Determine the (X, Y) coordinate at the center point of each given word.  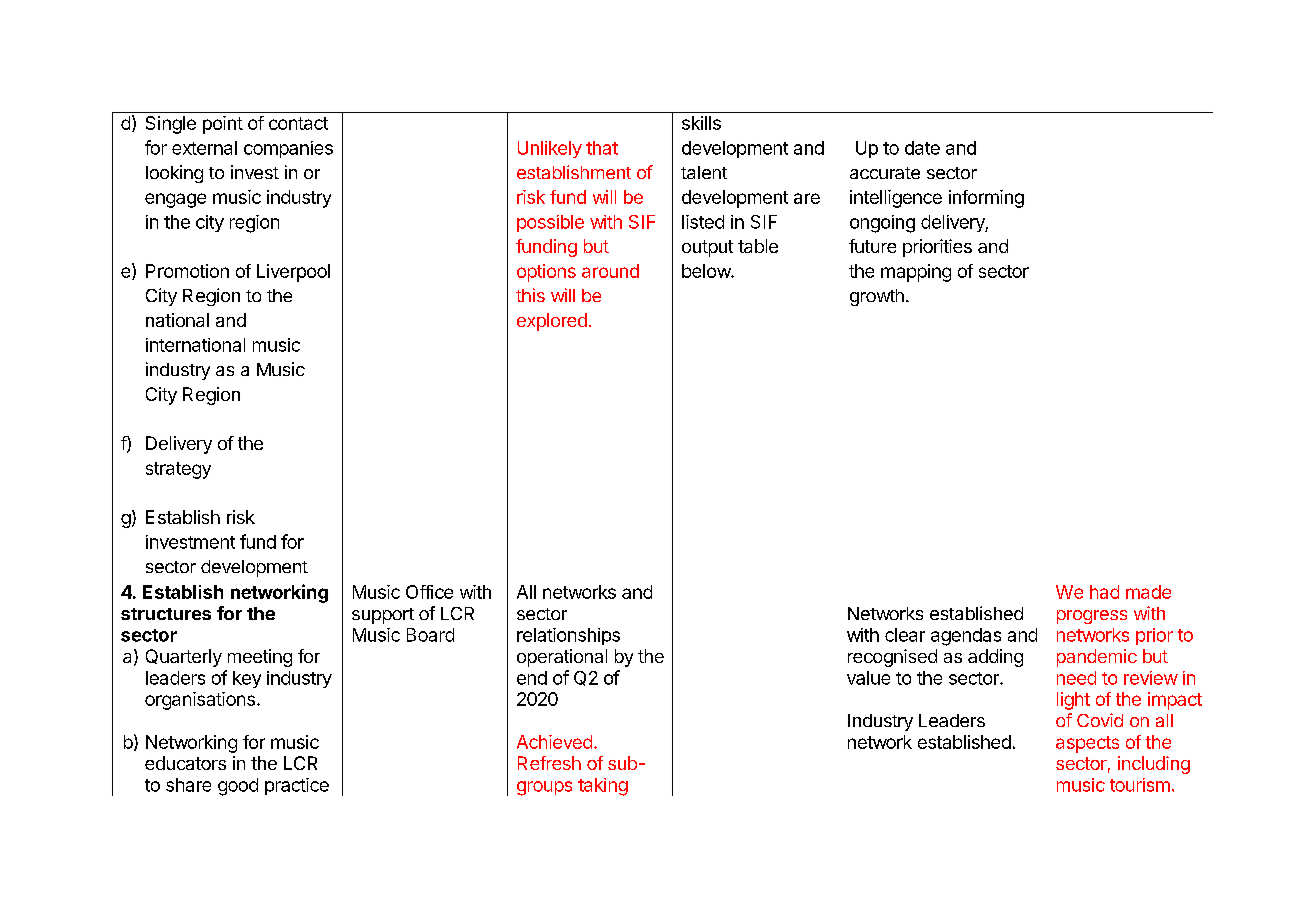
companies (288, 149)
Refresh (549, 763)
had (1104, 592)
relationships (568, 636)
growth (877, 297)
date (922, 148)
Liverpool (293, 273)
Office (429, 592)
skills (701, 123)
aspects (1087, 744)
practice (297, 786)
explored (552, 322)
